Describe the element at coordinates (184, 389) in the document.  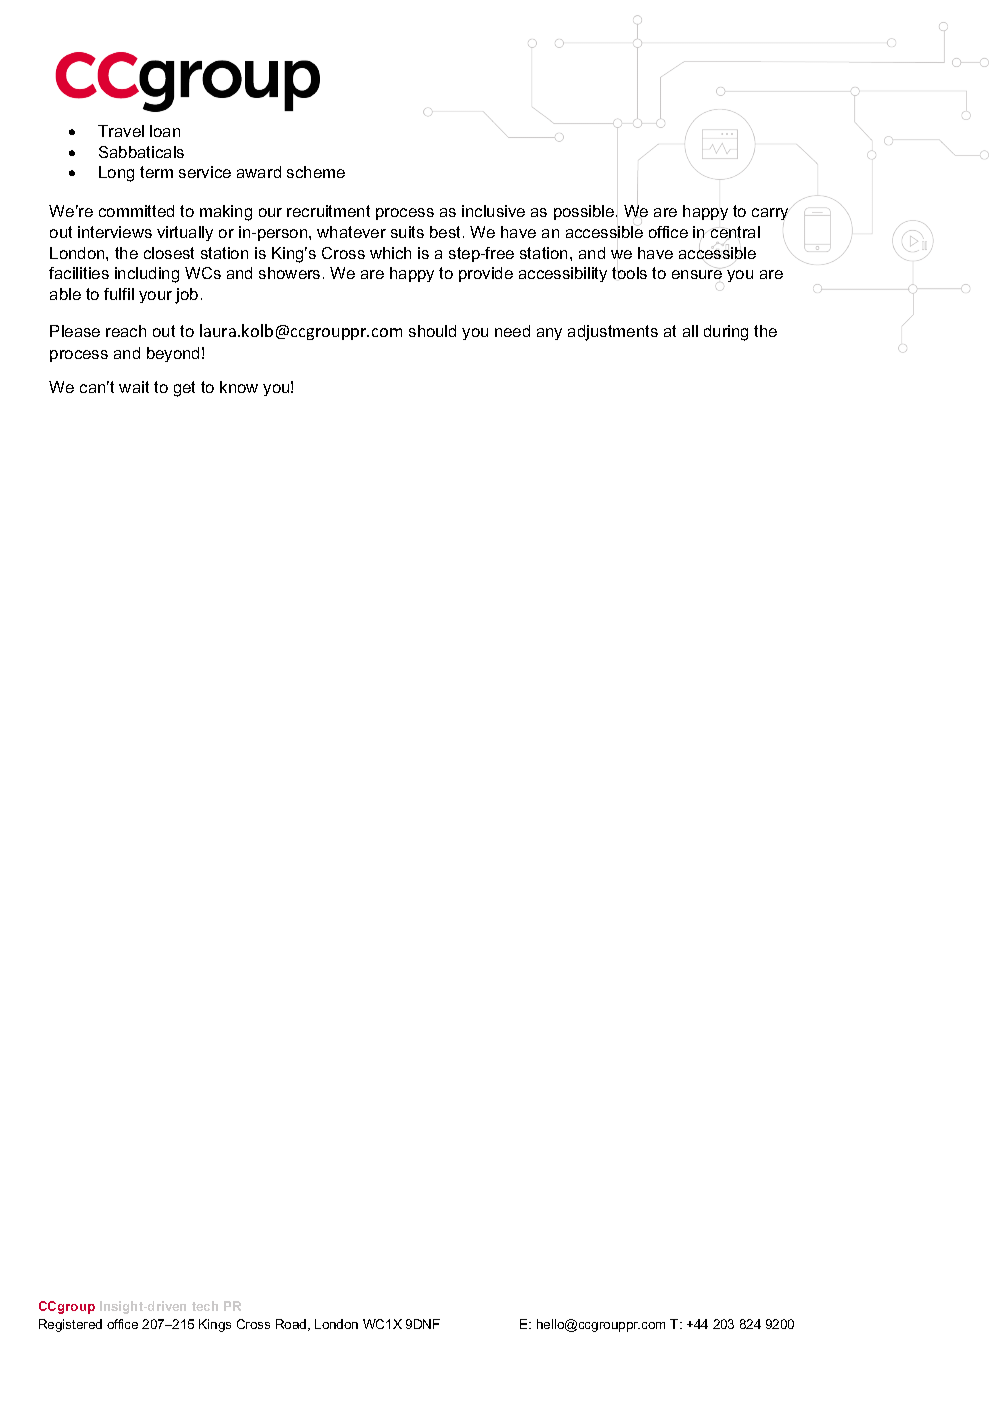
I see `get` at that location.
